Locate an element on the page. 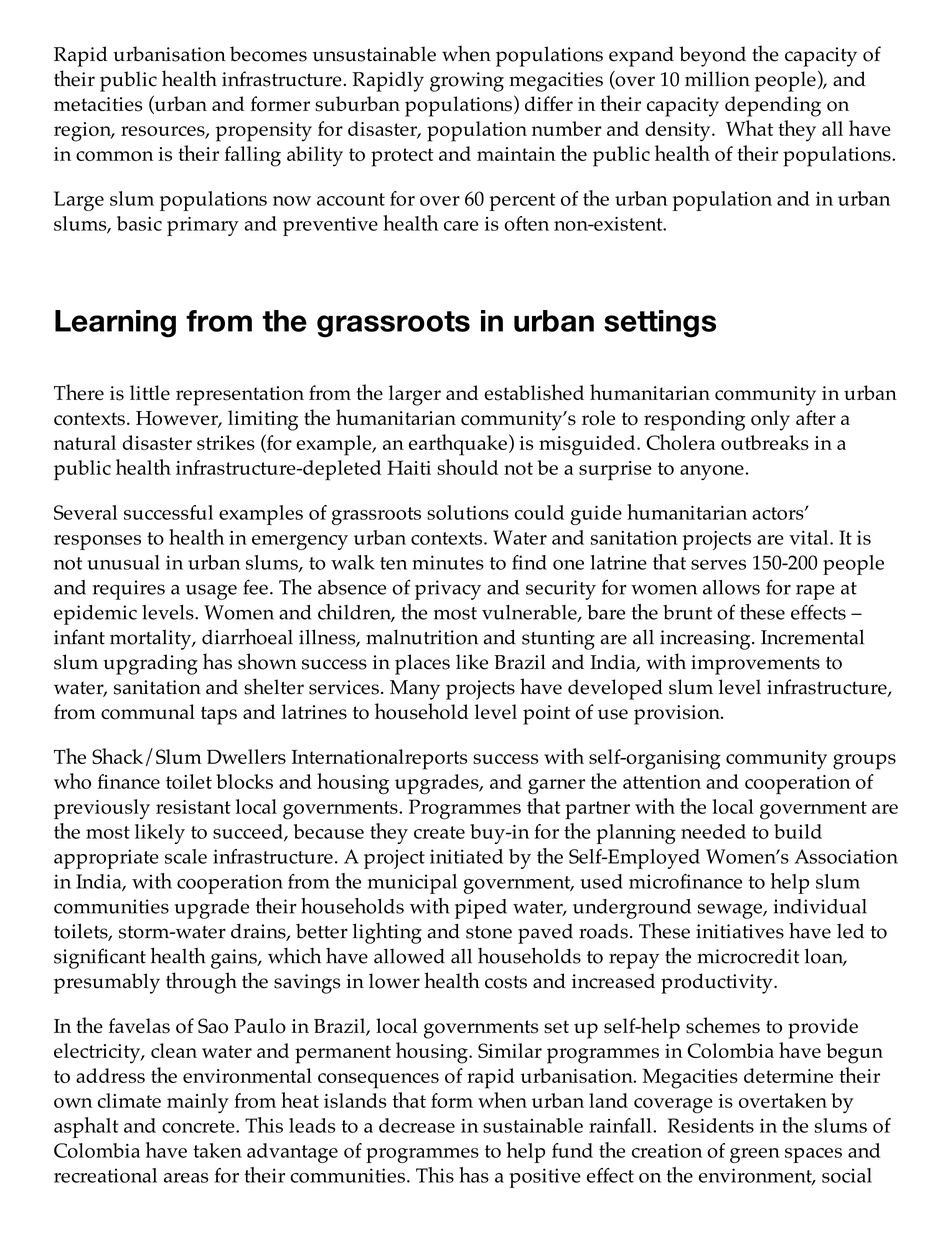  green is located at coordinates (755, 1155).
